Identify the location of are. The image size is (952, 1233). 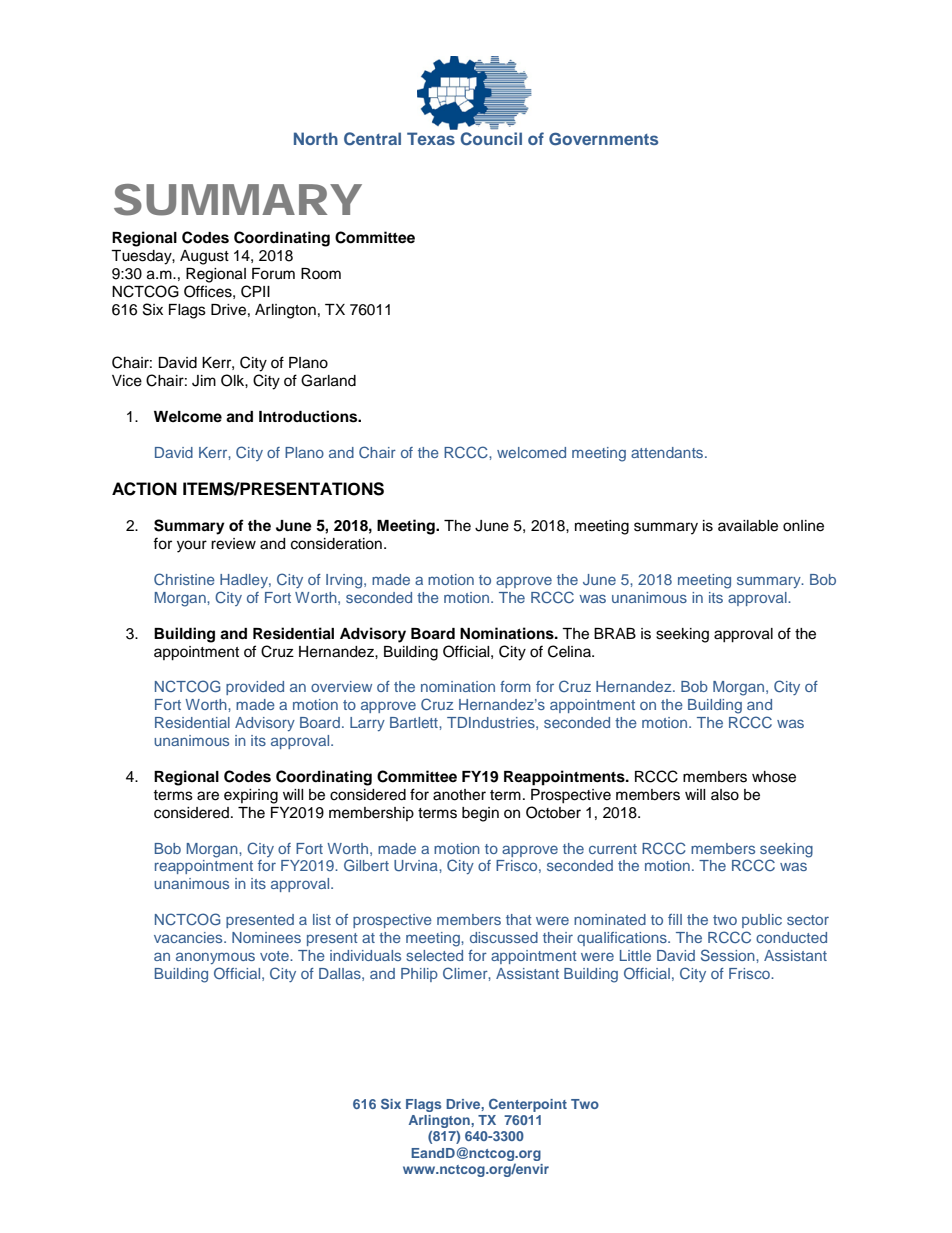
(208, 796).
